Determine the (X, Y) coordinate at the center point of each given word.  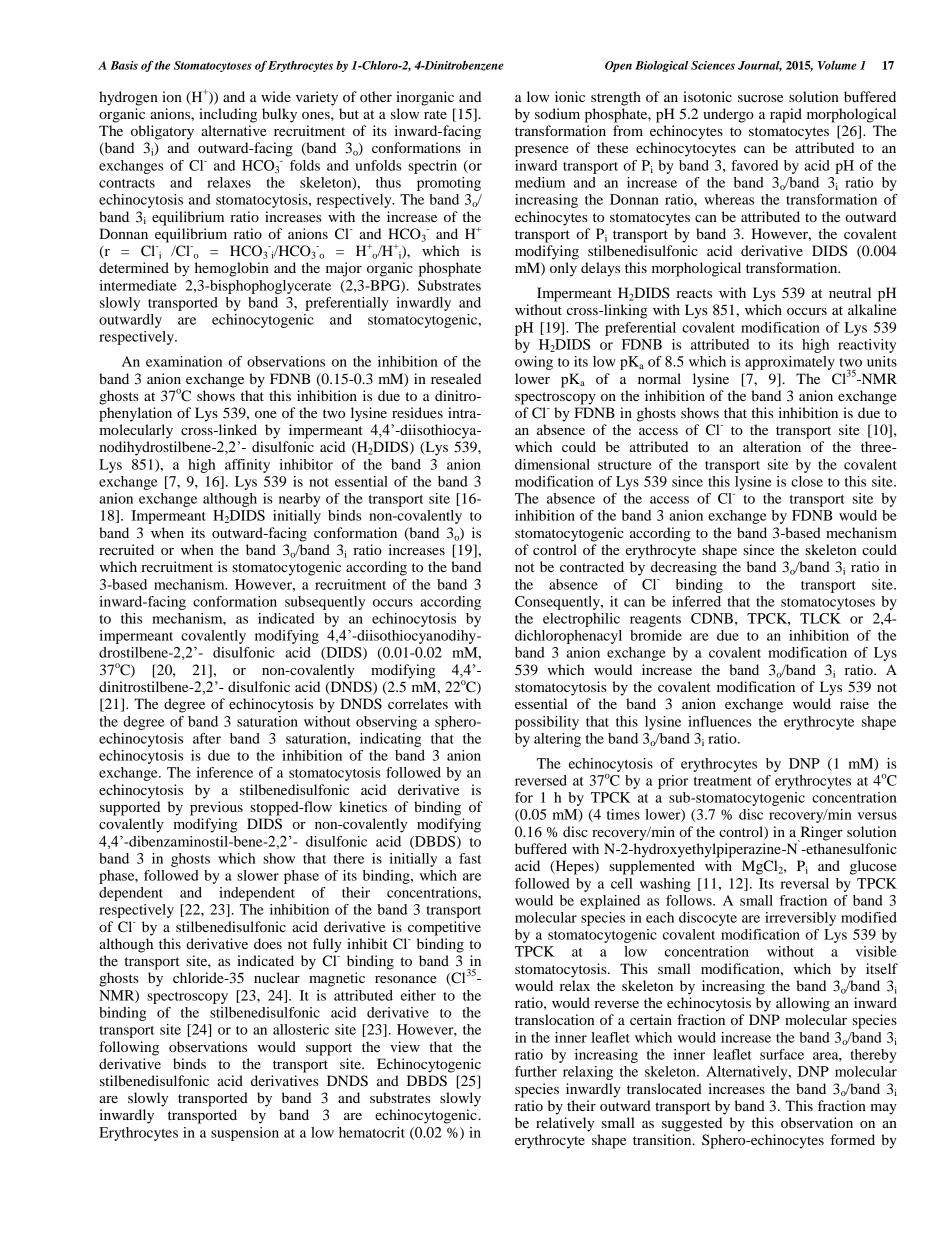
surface (782, 1054)
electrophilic (581, 620)
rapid (786, 115)
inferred (696, 601)
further (536, 1071)
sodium (557, 113)
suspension (245, 1134)
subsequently (325, 603)
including (228, 115)
